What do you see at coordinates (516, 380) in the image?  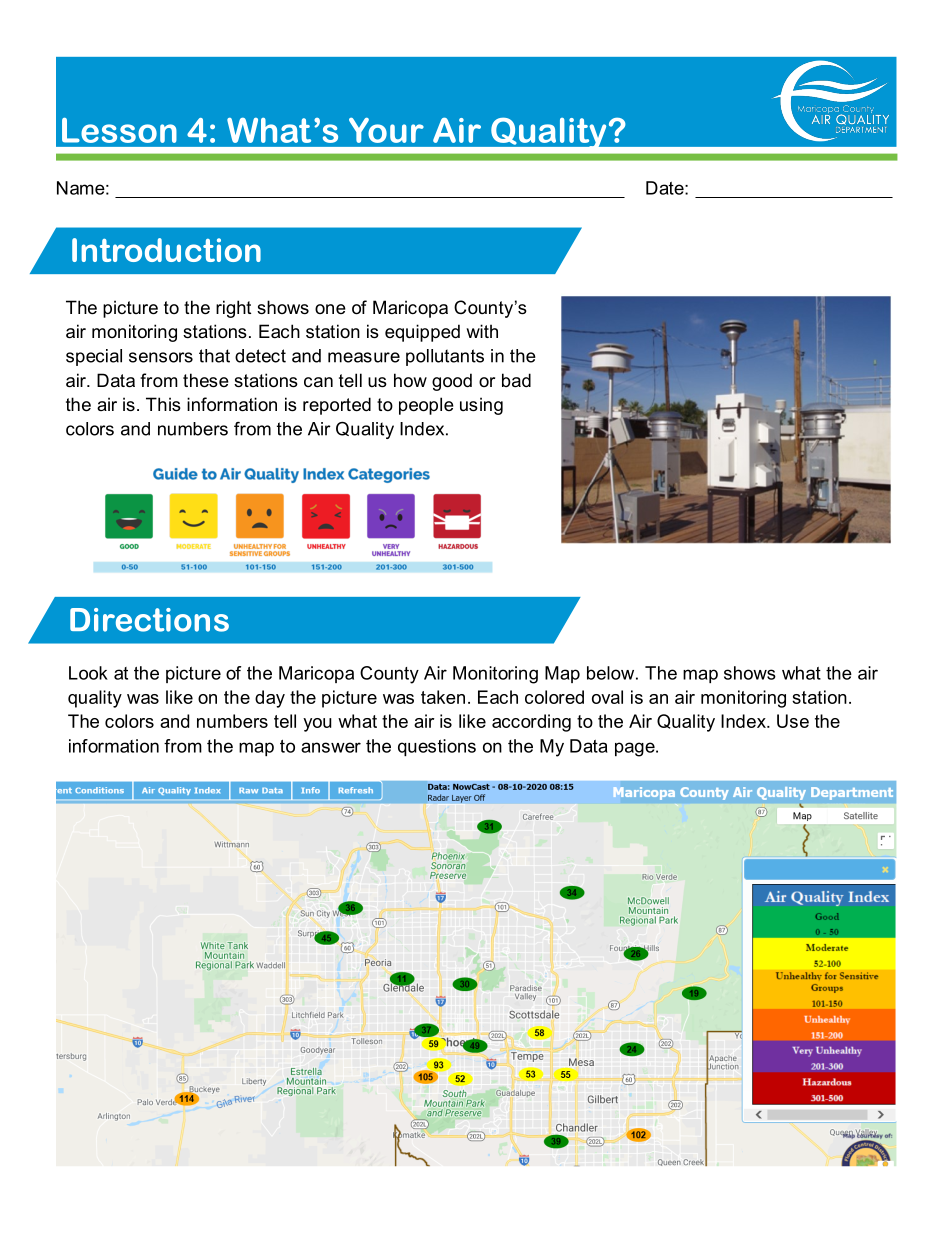 I see `bad` at bounding box center [516, 380].
